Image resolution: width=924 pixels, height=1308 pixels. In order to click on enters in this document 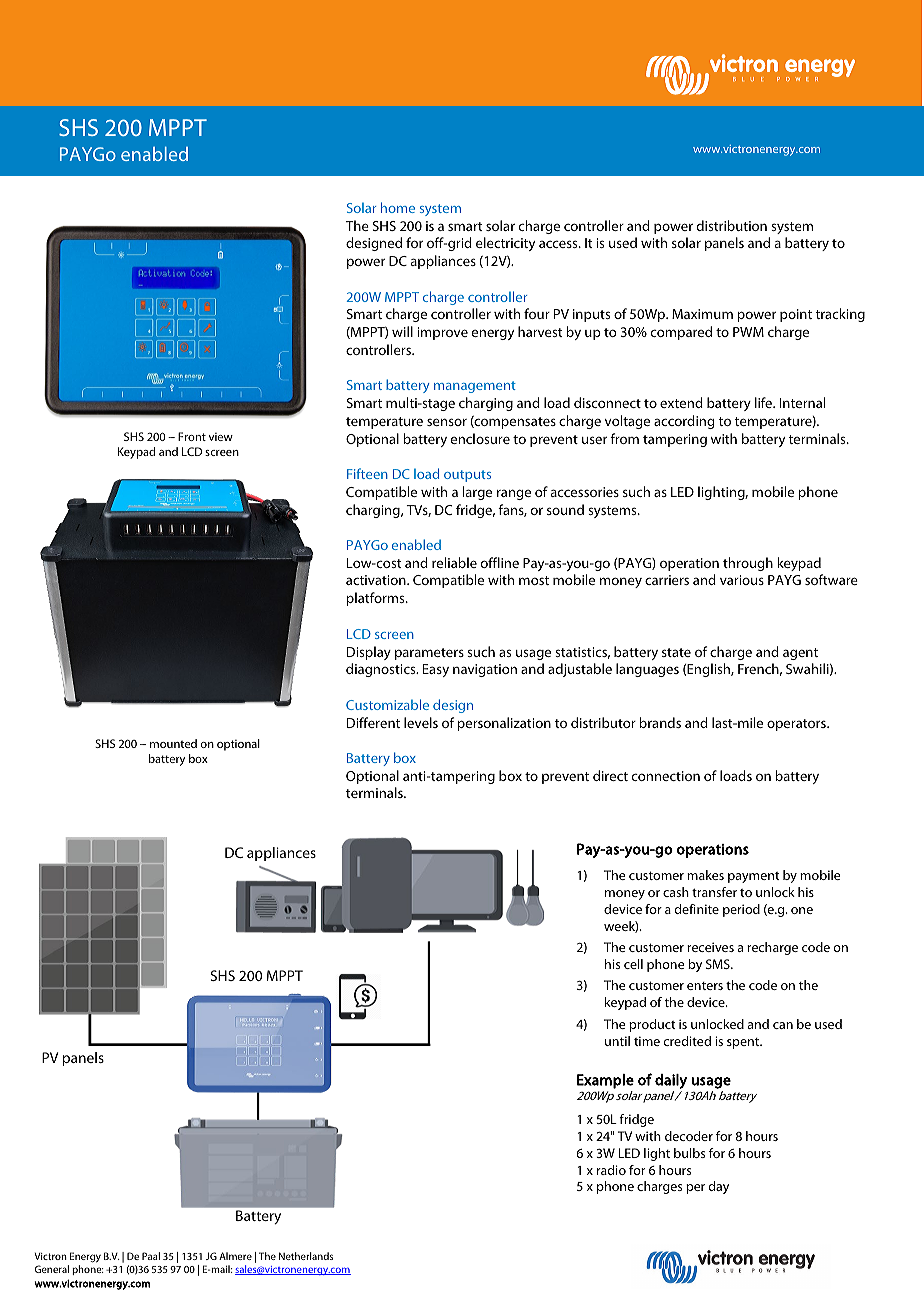, I will do `click(705, 986)`.
